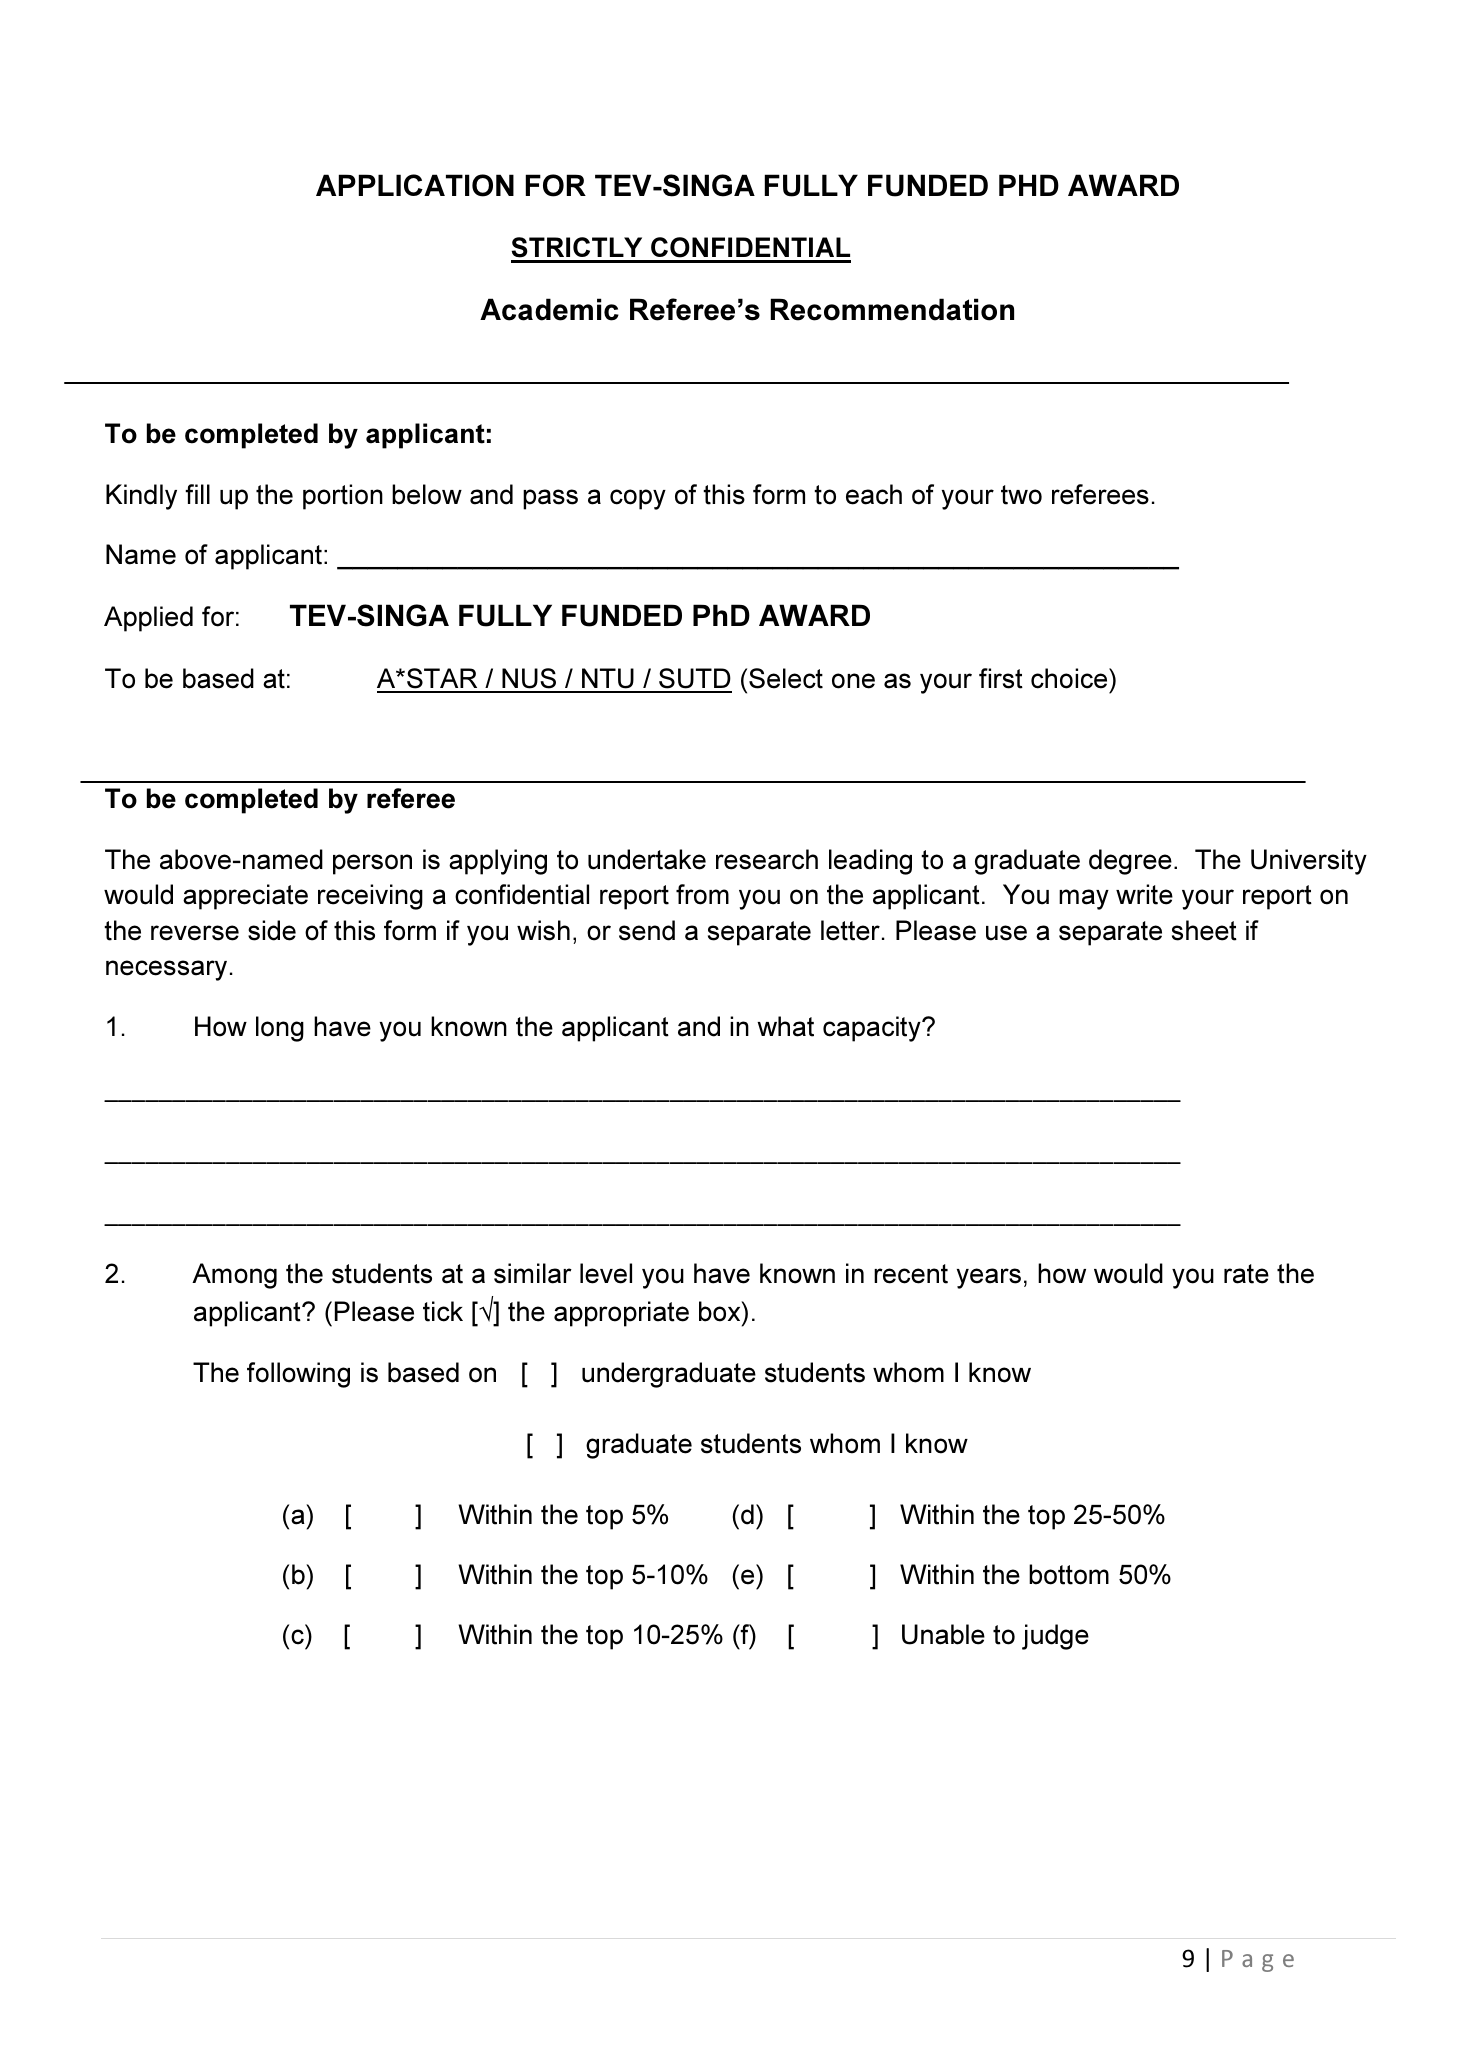 This page has width=1461, height=2067. What do you see at coordinates (298, 1375) in the page?
I see `following` at bounding box center [298, 1375].
